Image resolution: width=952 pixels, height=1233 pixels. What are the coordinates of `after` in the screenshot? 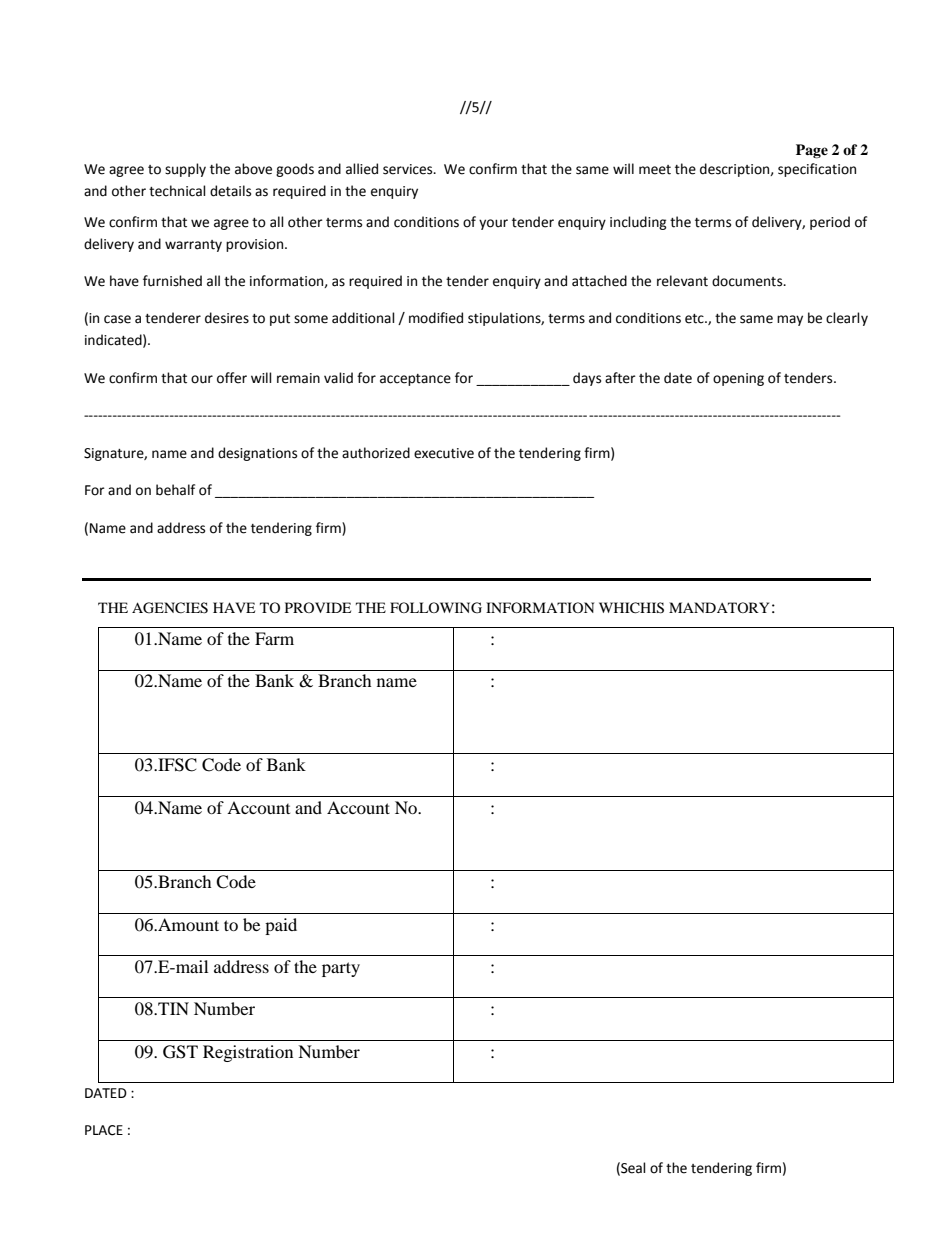 It's located at (620, 378).
